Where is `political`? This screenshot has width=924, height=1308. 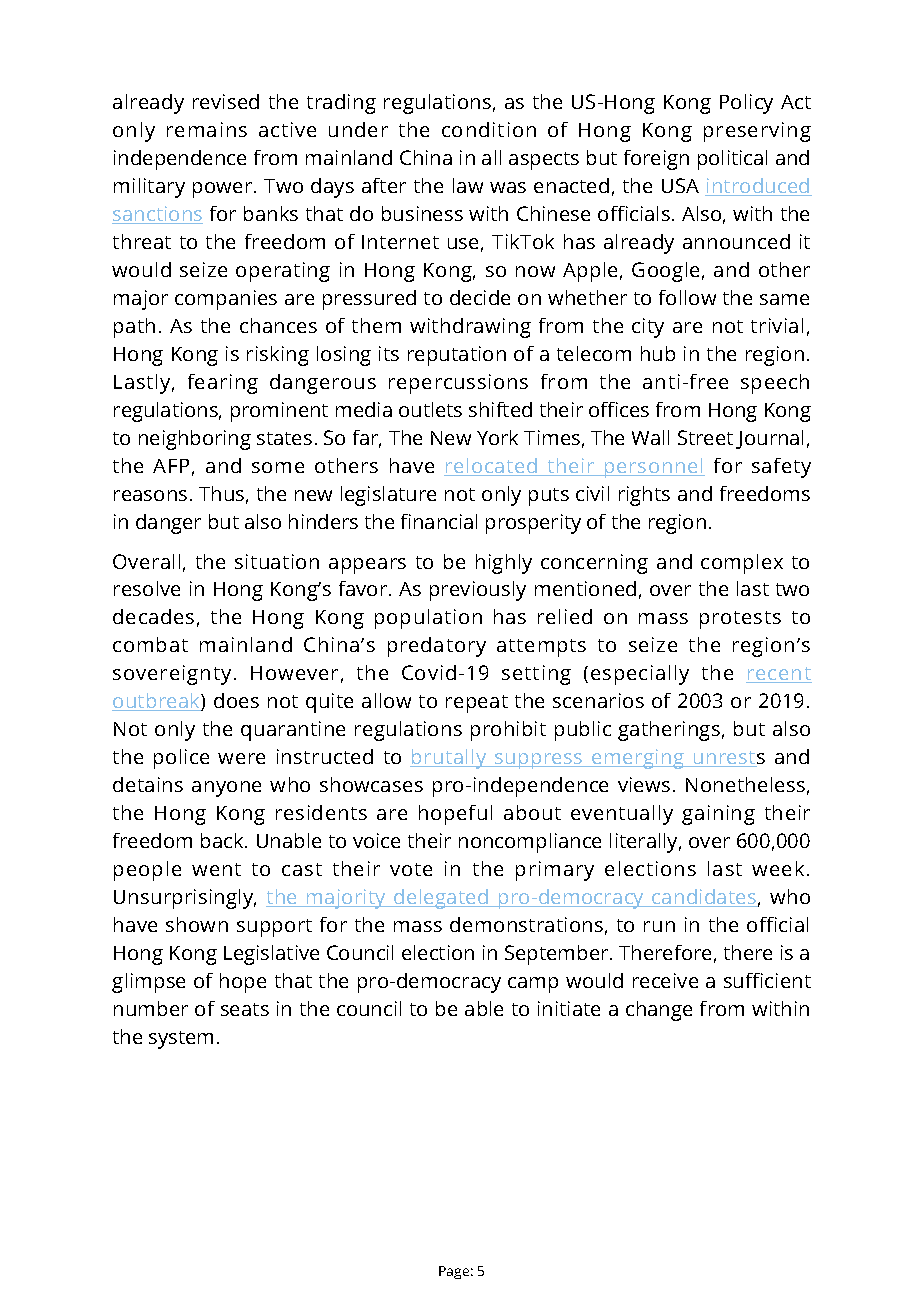 political is located at coordinates (732, 160).
